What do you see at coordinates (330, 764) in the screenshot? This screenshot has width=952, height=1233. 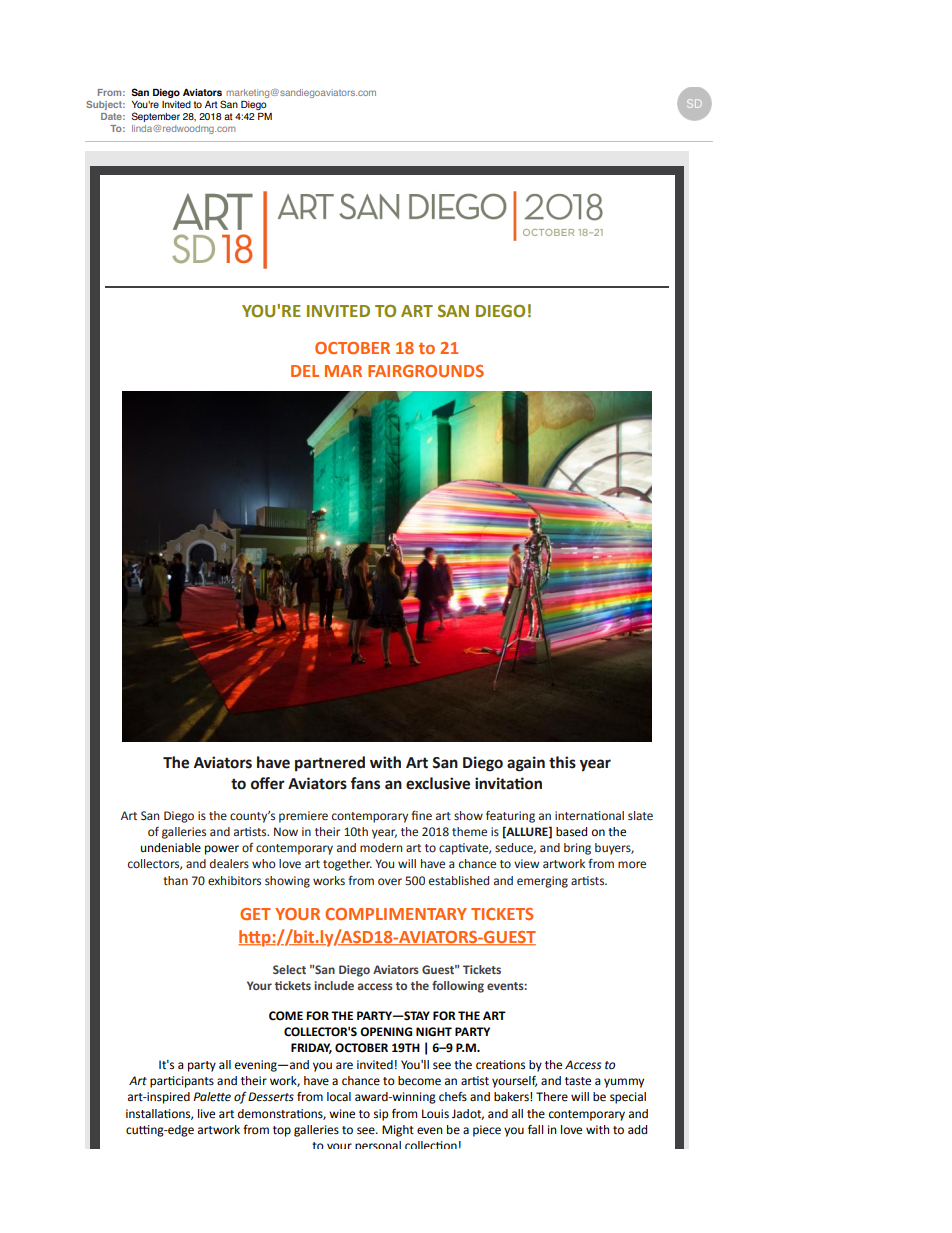 I see `partnered` at bounding box center [330, 764].
